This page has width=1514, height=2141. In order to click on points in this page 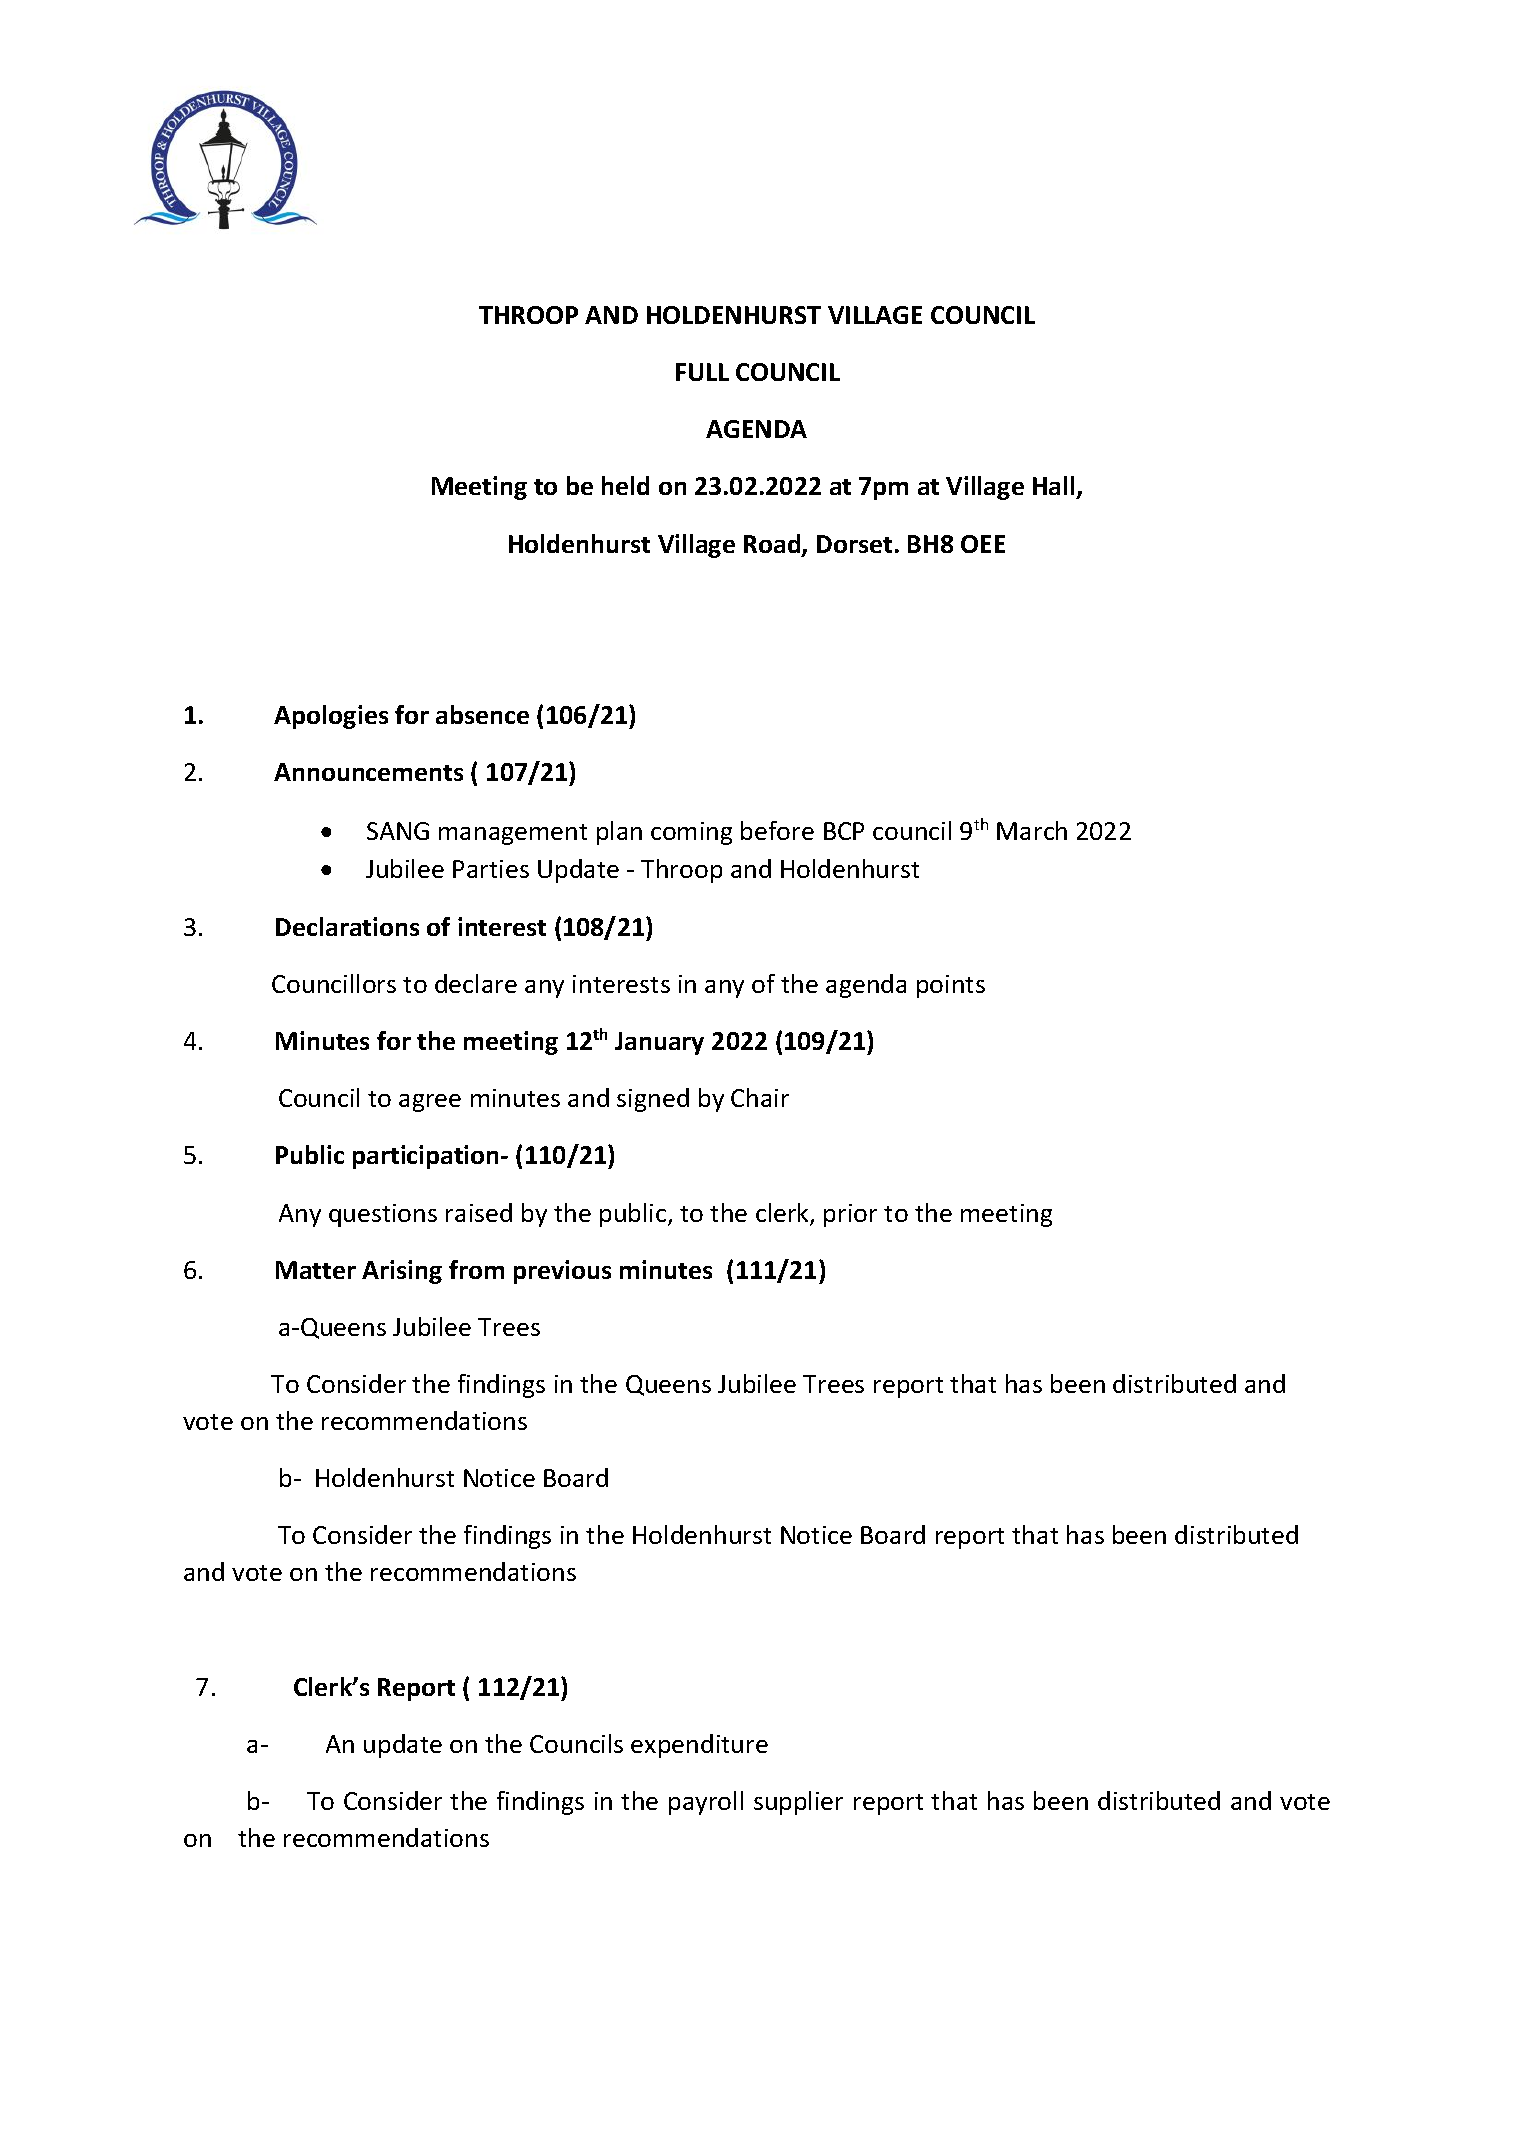, I will do `click(951, 986)`.
